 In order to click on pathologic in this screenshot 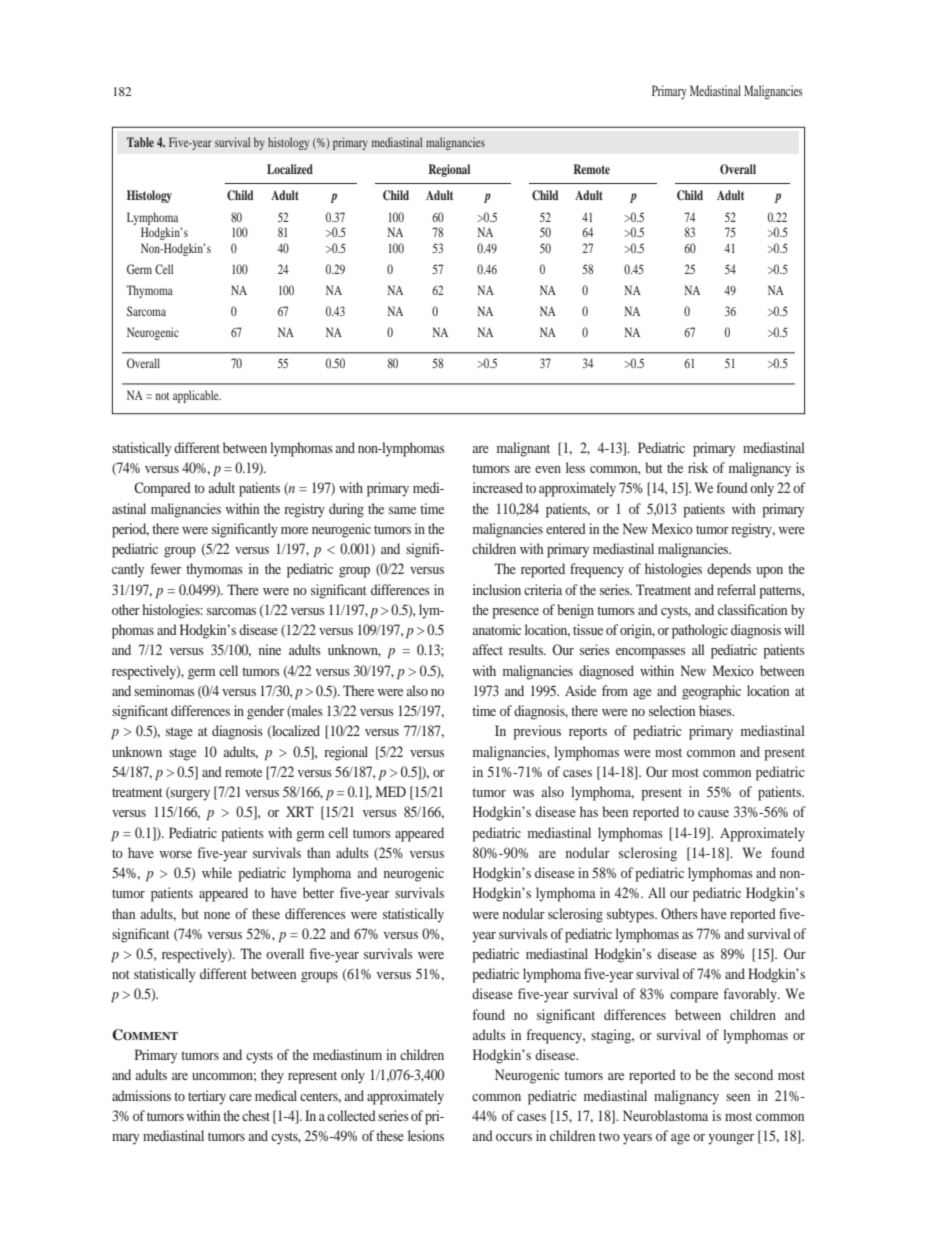, I will do `click(700, 631)`.
